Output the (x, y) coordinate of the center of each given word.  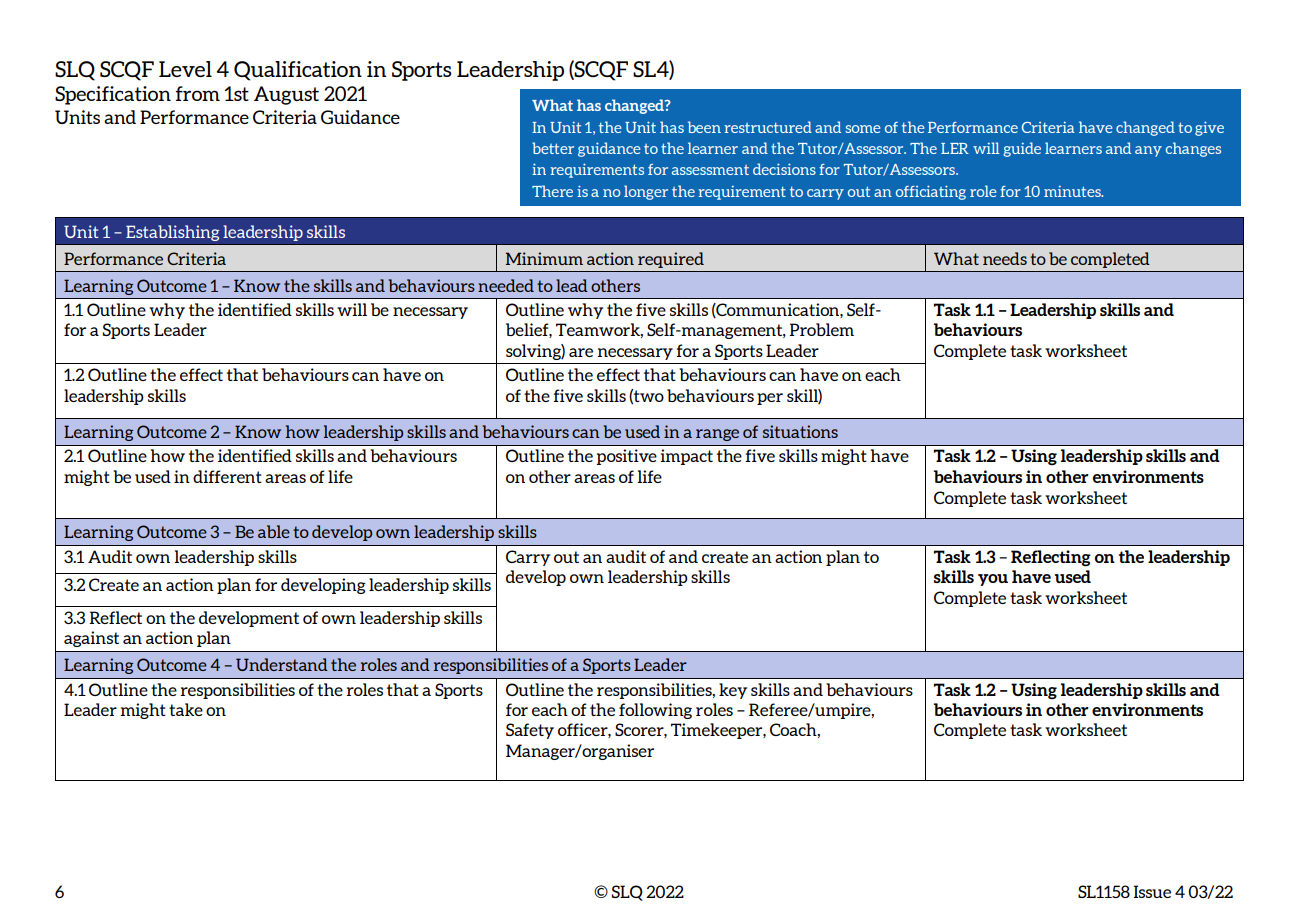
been (704, 127)
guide (1022, 149)
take (186, 709)
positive (626, 457)
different (227, 476)
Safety (530, 731)
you (993, 580)
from (198, 93)
